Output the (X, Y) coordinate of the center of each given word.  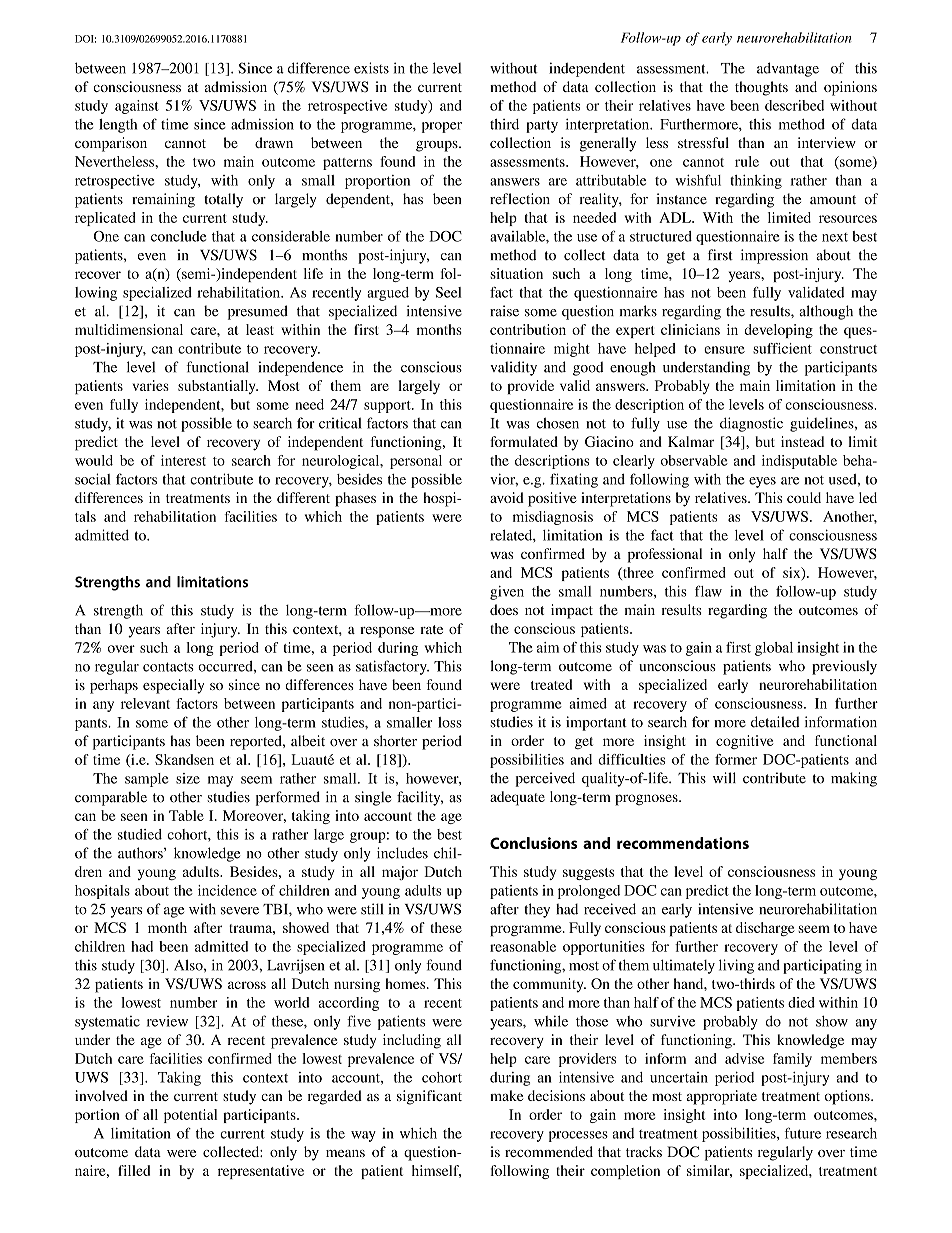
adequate (517, 798)
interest (183, 460)
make (506, 1095)
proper (442, 127)
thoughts (761, 88)
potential (190, 1116)
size (188, 778)
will (724, 777)
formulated (524, 441)
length (118, 126)
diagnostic (751, 424)
